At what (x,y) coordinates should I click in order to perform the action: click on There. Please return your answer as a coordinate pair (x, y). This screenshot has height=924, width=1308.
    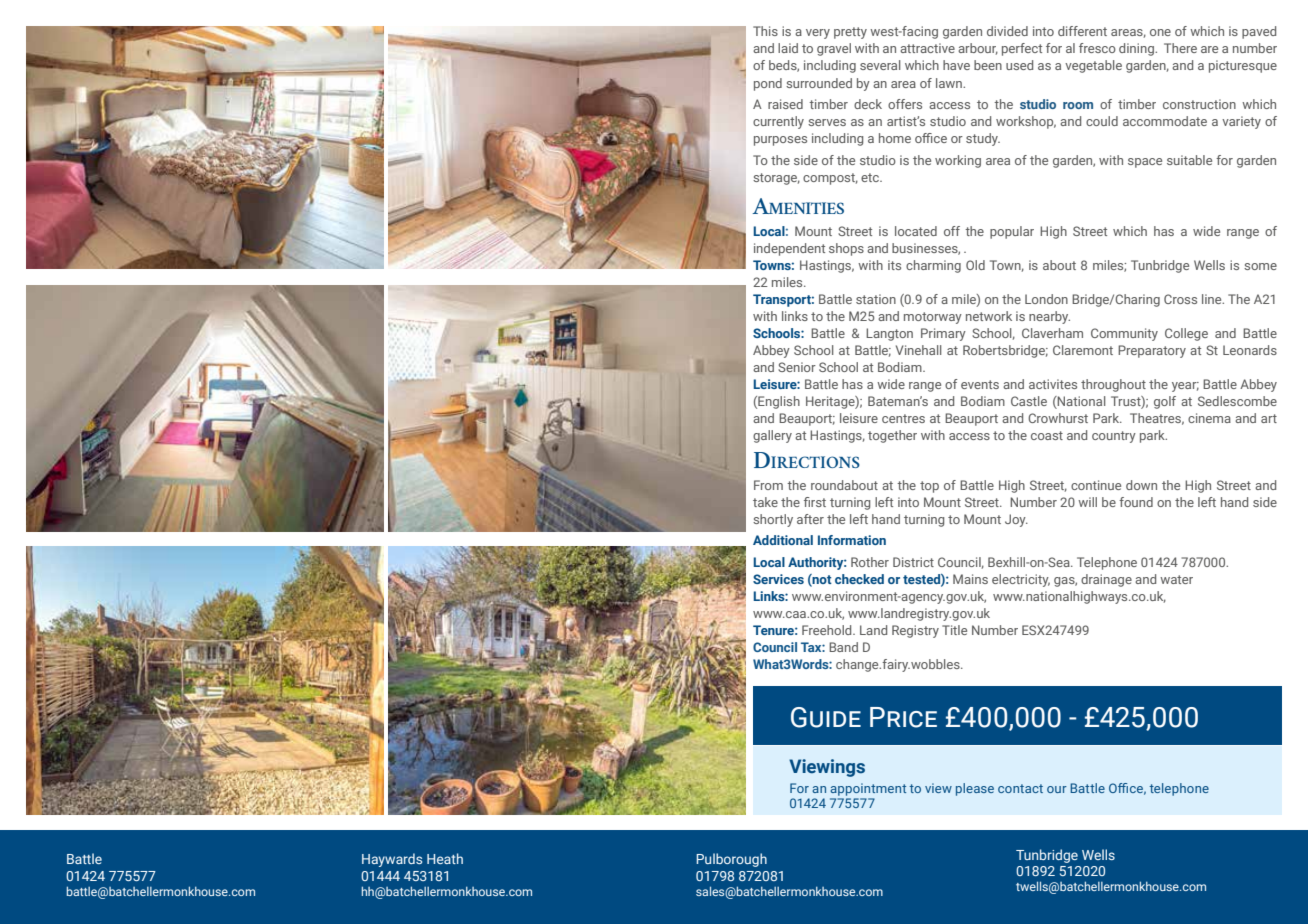
    Looking at the image, I should click on (1180, 48).
